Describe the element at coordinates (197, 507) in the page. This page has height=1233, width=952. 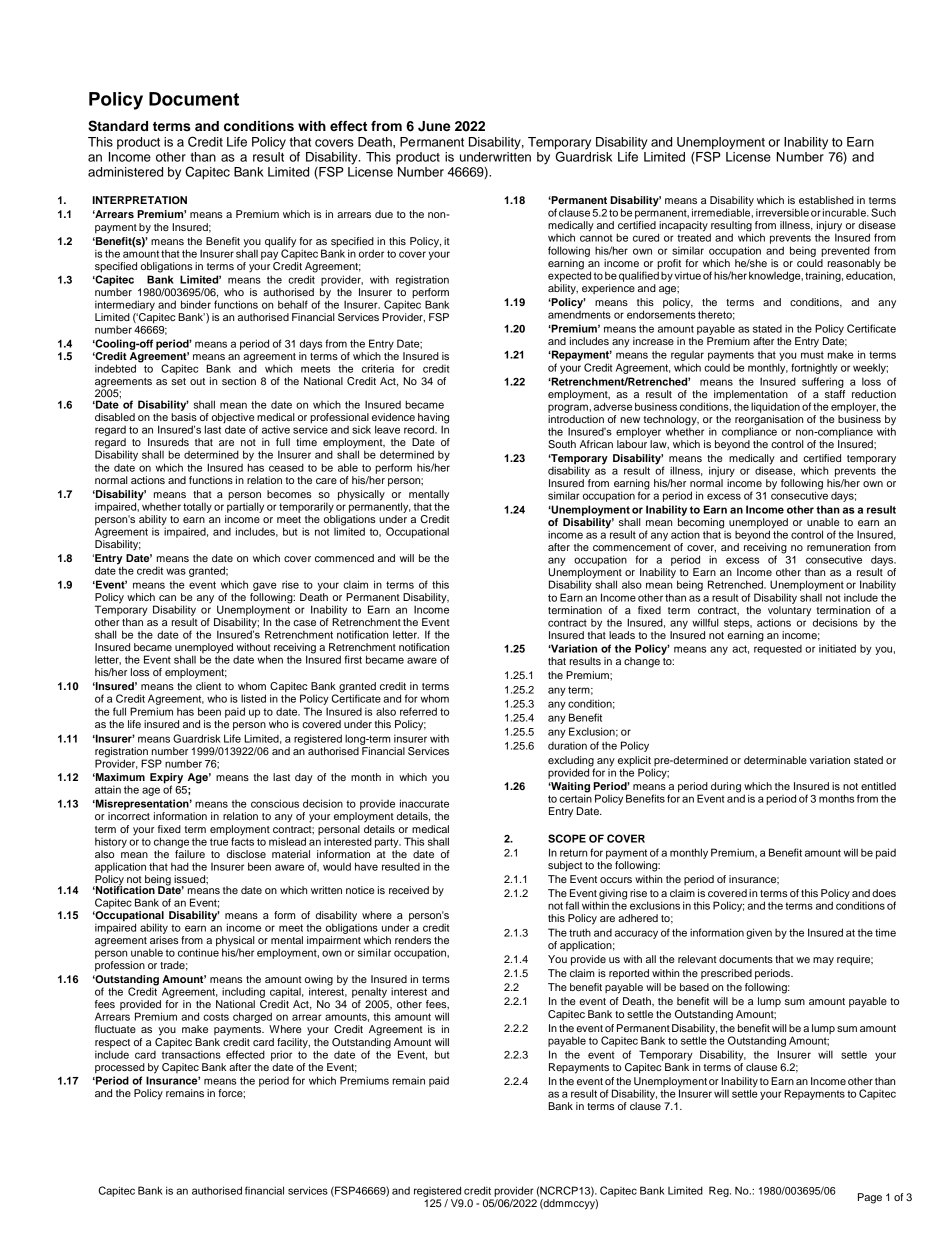
I see `totally` at that location.
